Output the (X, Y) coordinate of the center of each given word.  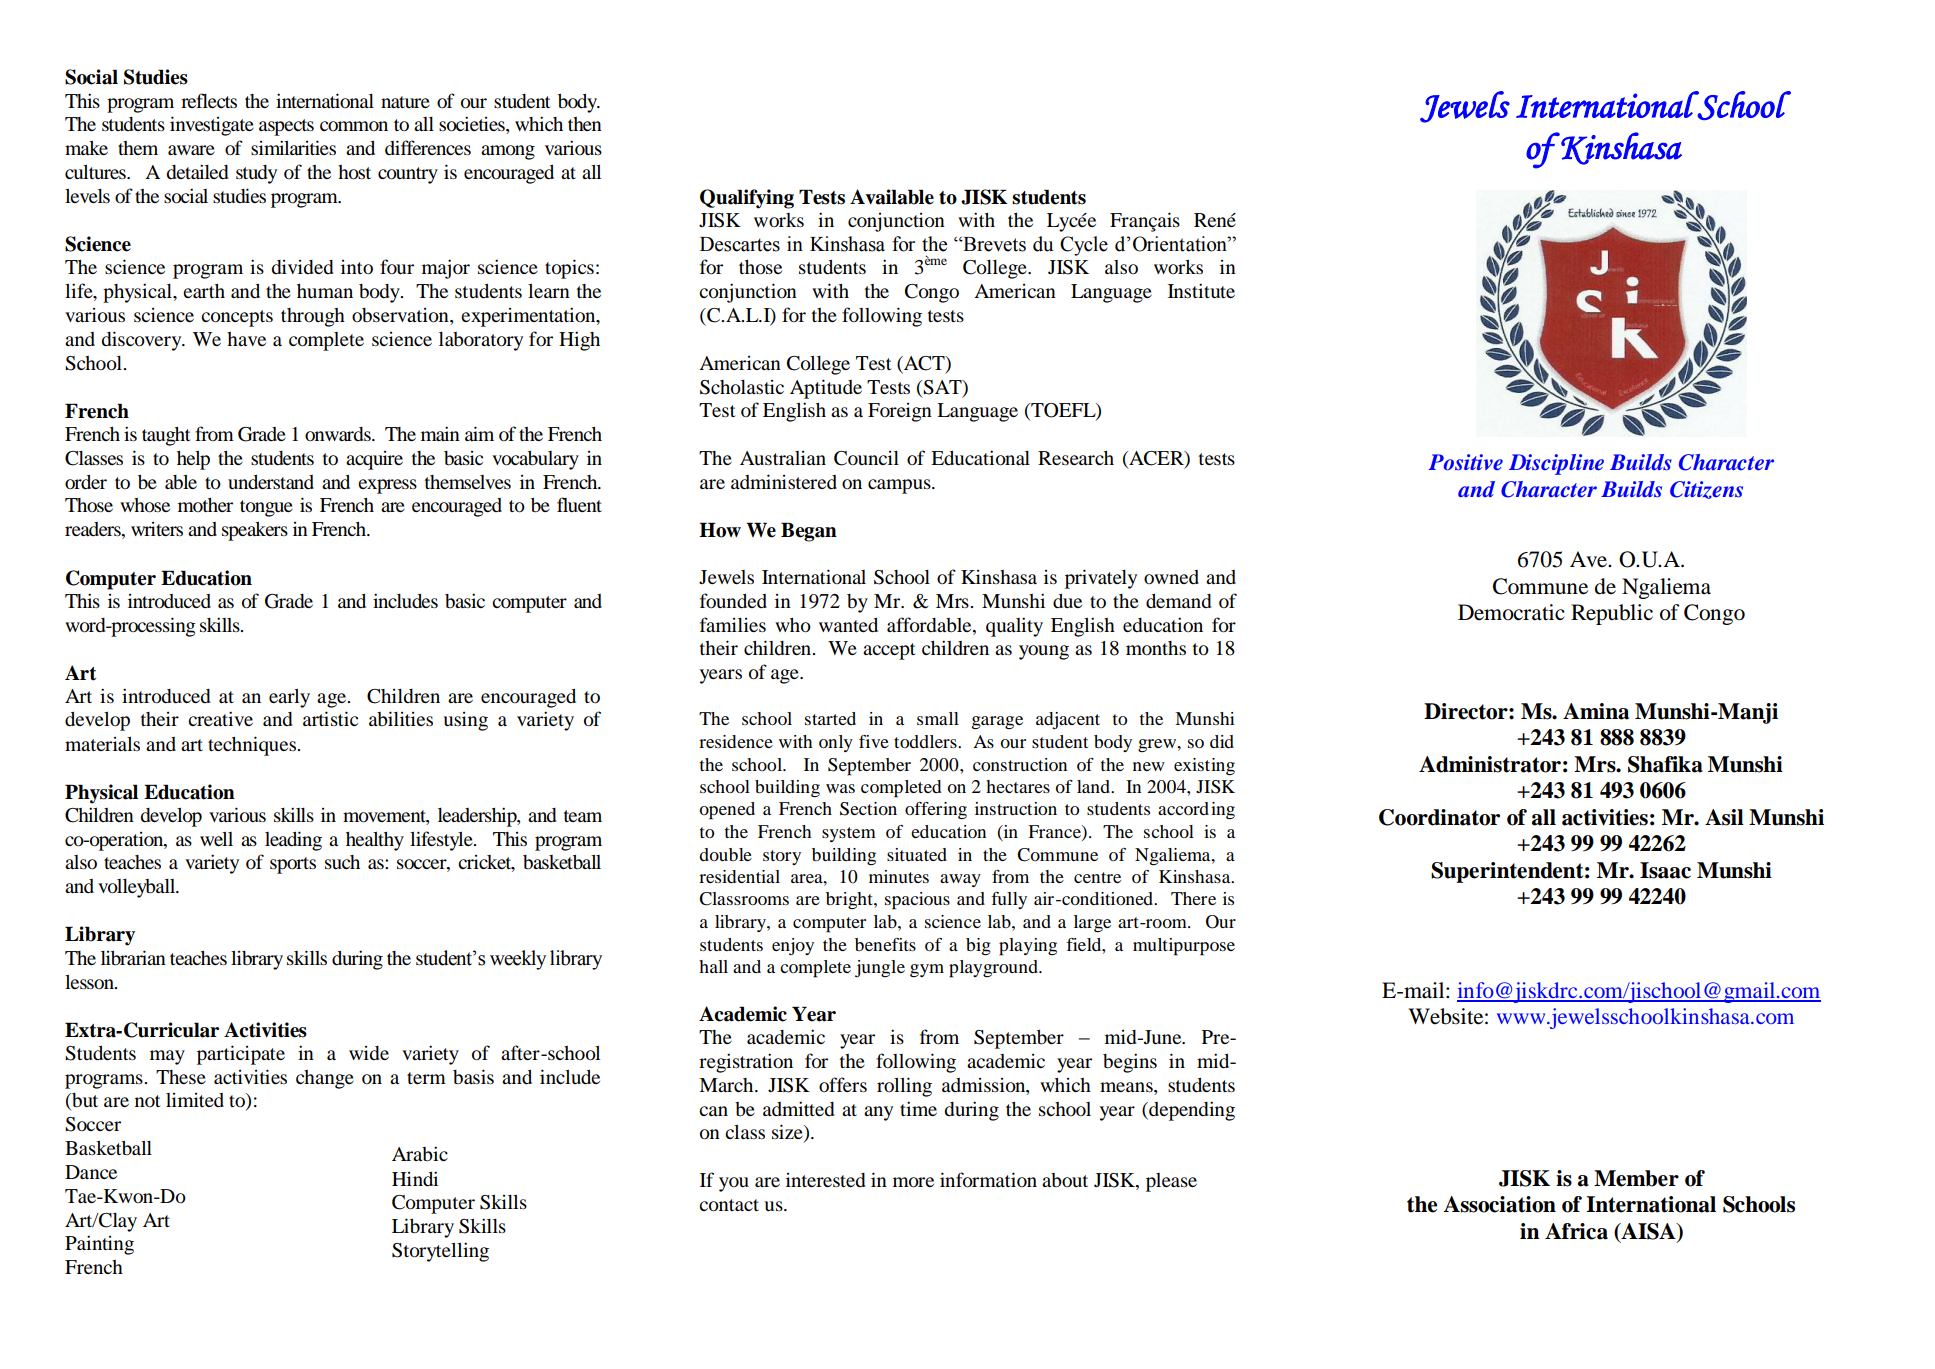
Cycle (1084, 246)
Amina (1596, 711)
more (913, 1182)
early (289, 698)
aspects (286, 127)
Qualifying (747, 199)
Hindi (415, 1179)
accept (889, 651)
